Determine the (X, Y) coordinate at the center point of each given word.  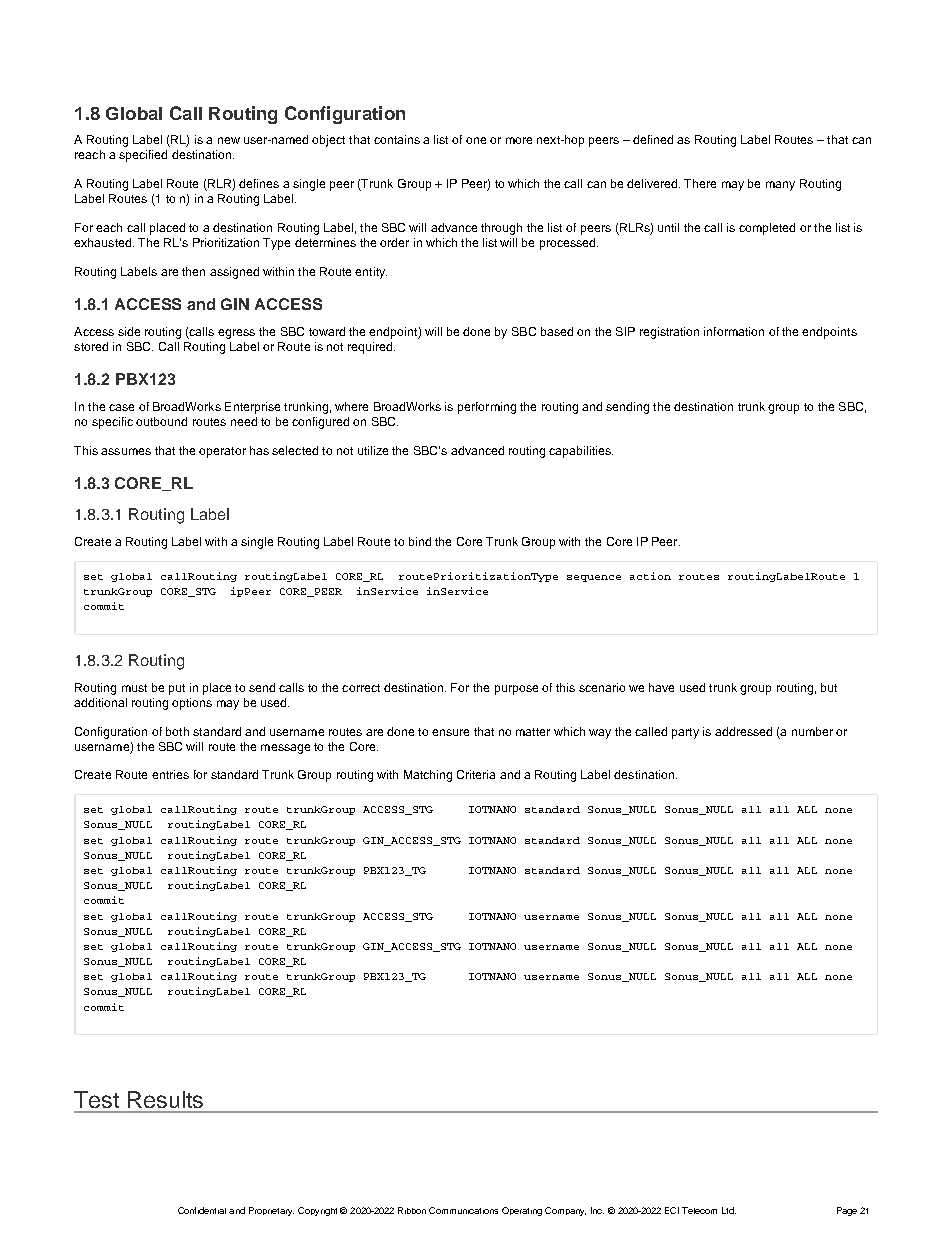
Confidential (202, 1210)
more (519, 140)
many (780, 186)
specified (143, 156)
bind (420, 541)
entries (170, 774)
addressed (743, 731)
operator (222, 452)
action (650, 576)
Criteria (476, 774)
